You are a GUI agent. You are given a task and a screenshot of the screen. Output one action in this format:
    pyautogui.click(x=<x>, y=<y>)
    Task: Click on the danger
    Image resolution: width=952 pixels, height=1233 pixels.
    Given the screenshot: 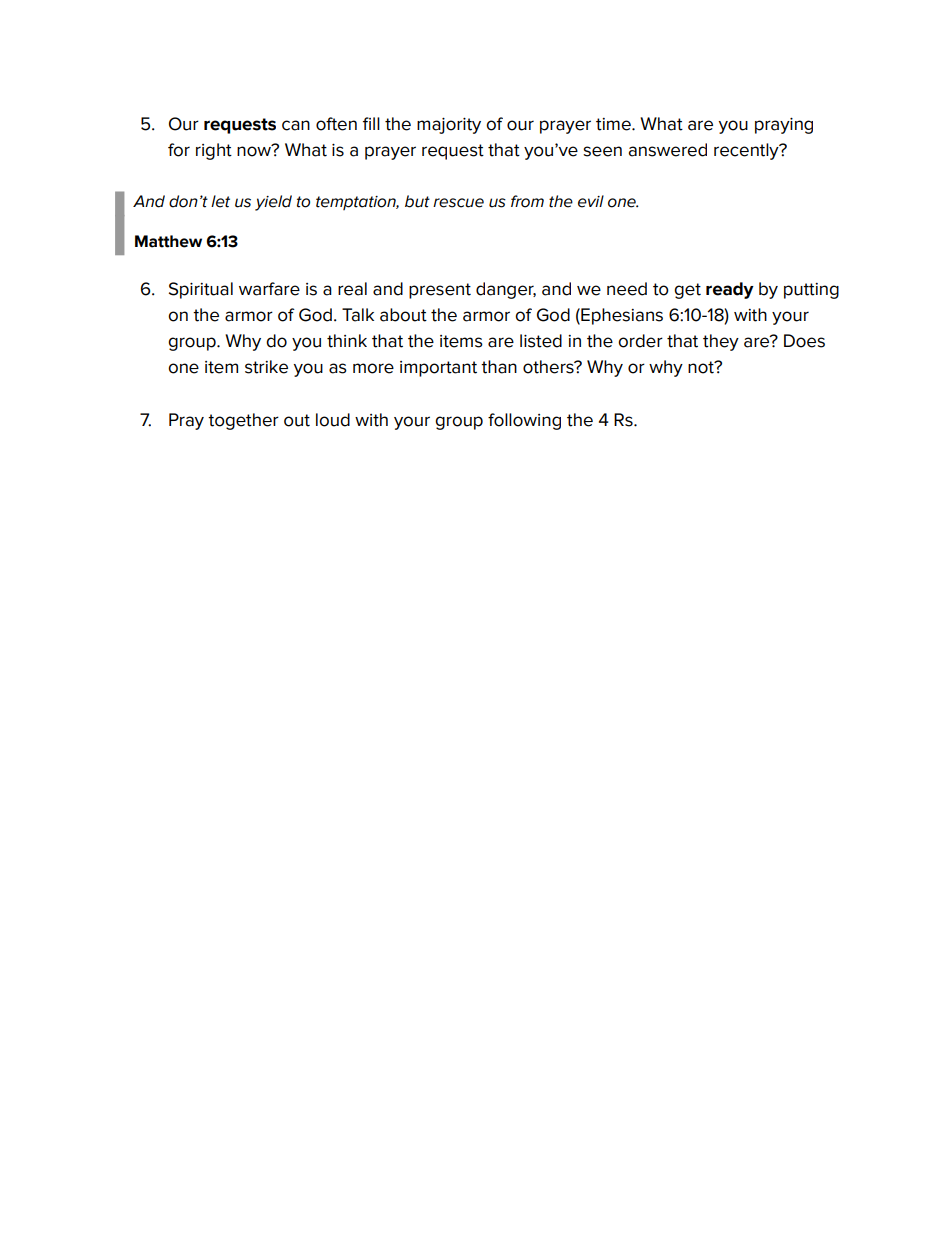 What is the action you would take?
    pyautogui.click(x=506, y=290)
